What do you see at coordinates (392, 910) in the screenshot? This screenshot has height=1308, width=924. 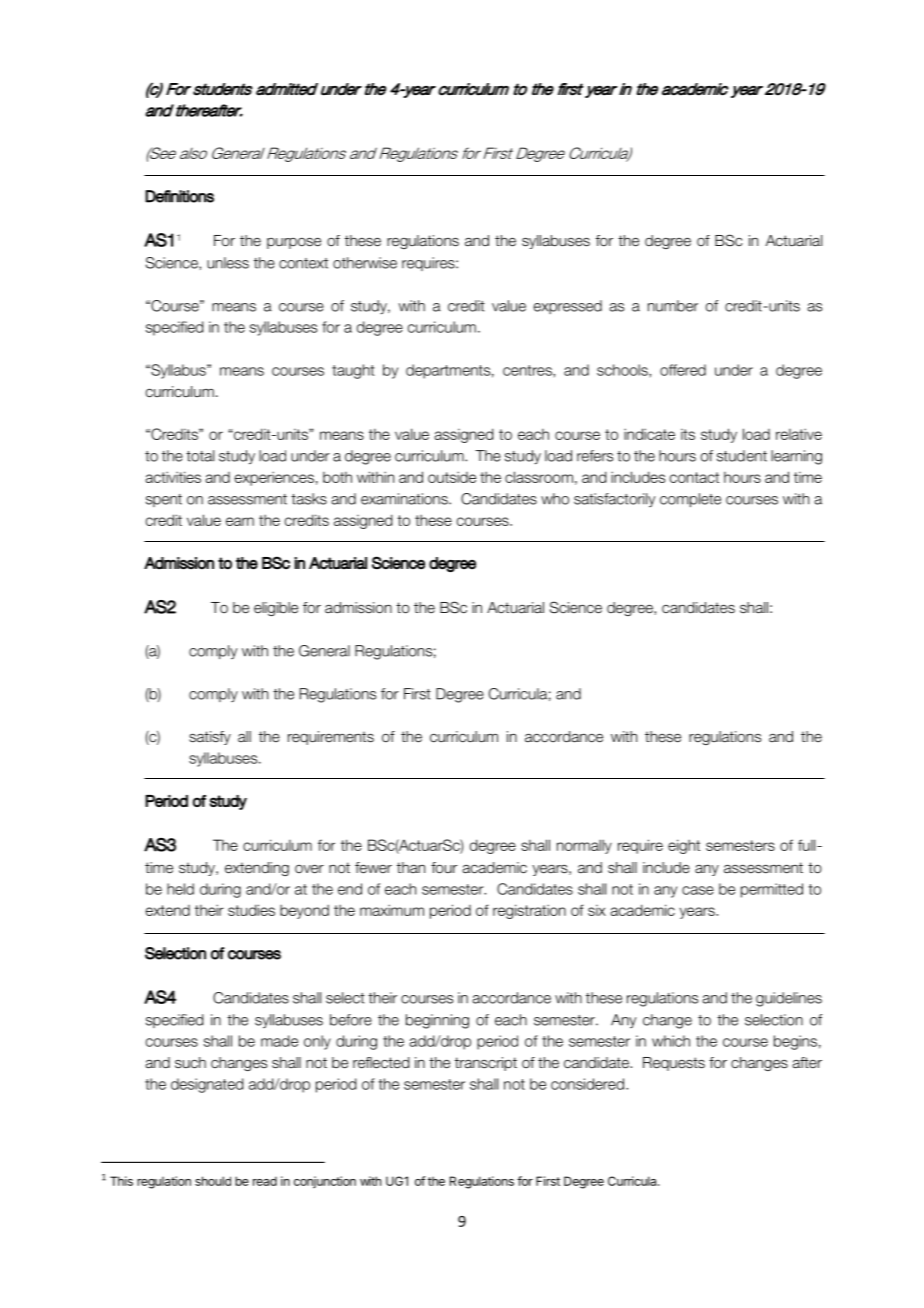 I see `maximum` at bounding box center [392, 910].
